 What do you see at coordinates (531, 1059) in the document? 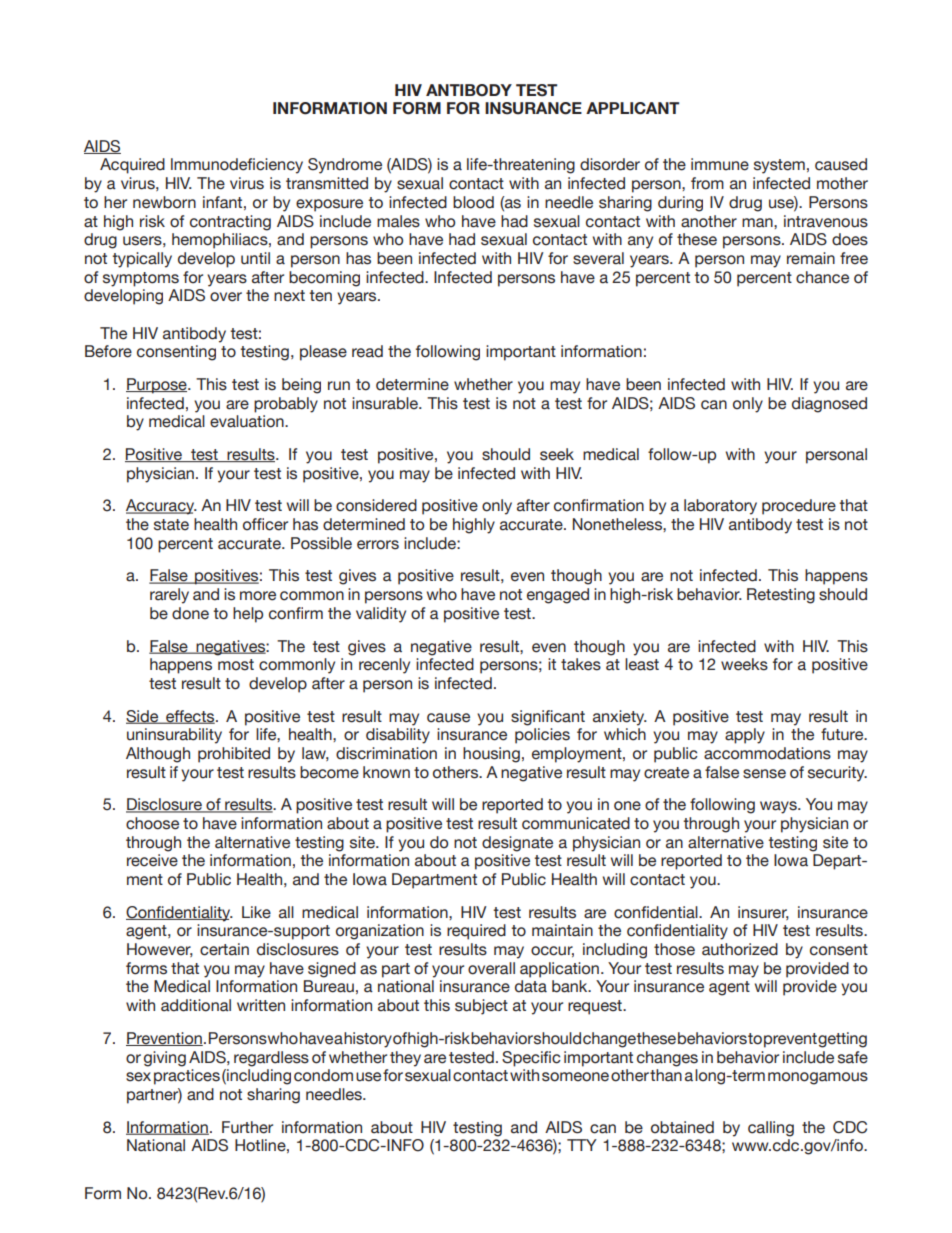
I see `Specific` at bounding box center [531, 1059].
